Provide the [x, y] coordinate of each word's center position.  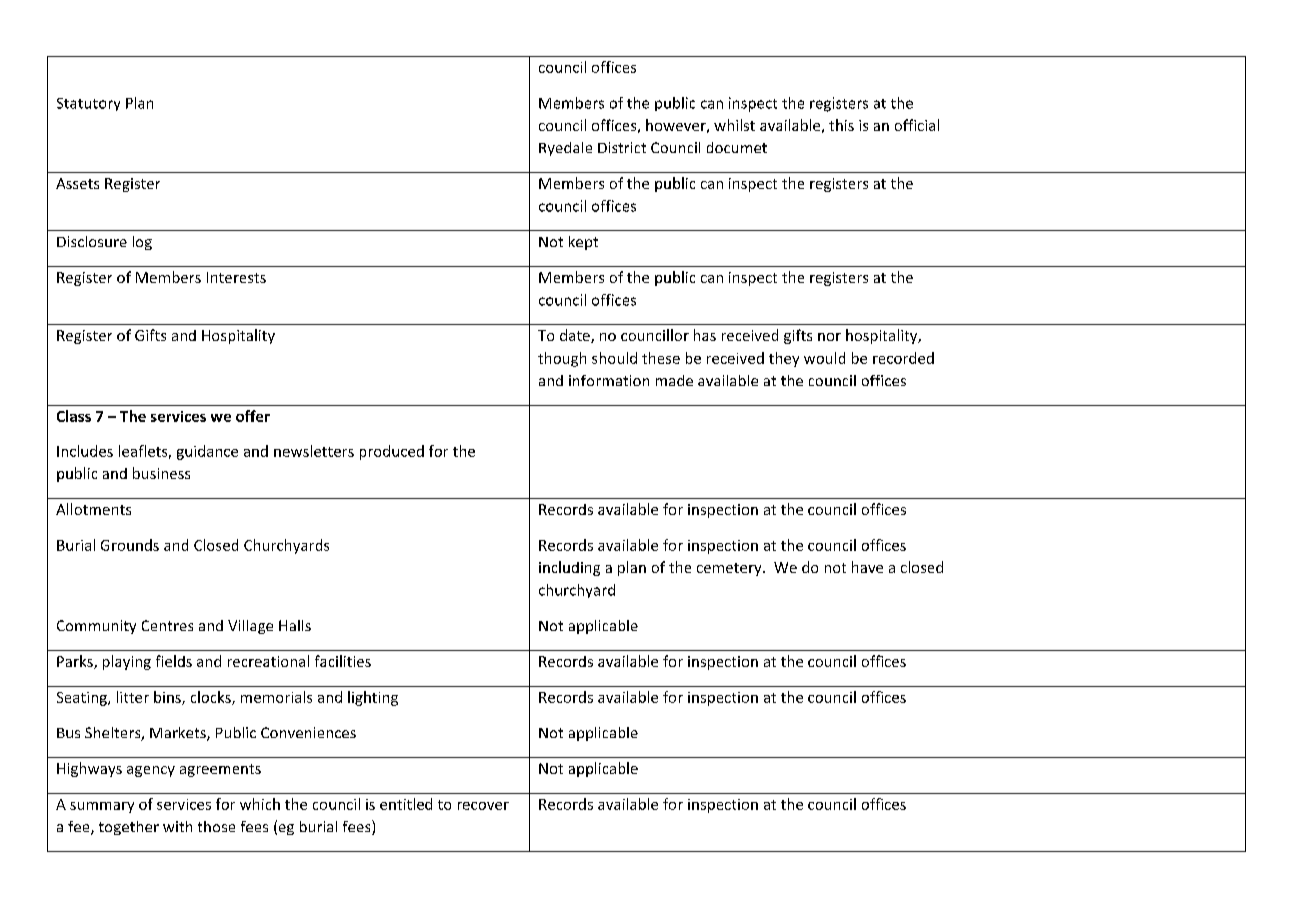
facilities [343, 661]
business [161, 473]
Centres [167, 625]
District [622, 147]
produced [392, 452]
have [867, 567]
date [576, 336]
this [841, 125]
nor [829, 337]
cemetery [730, 569]
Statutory [88, 104]
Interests [236, 277]
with [177, 826]
